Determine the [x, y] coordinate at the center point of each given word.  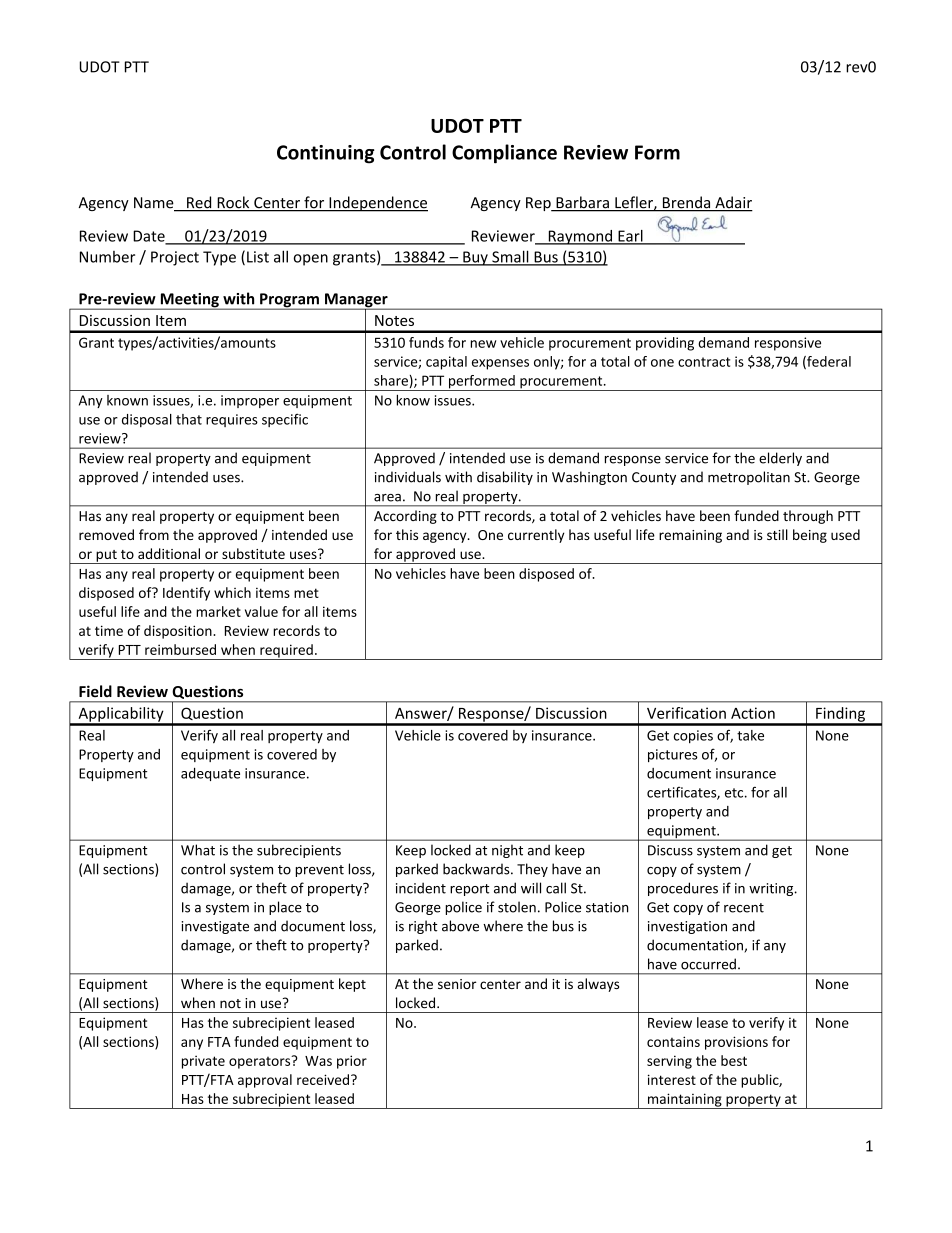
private [203, 1062]
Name [155, 204]
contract [704, 362]
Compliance [504, 154]
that [189, 419]
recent [744, 908]
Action [753, 713]
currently [536, 536]
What [198, 850]
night [507, 851]
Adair [733, 203]
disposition [179, 632]
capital [446, 363]
